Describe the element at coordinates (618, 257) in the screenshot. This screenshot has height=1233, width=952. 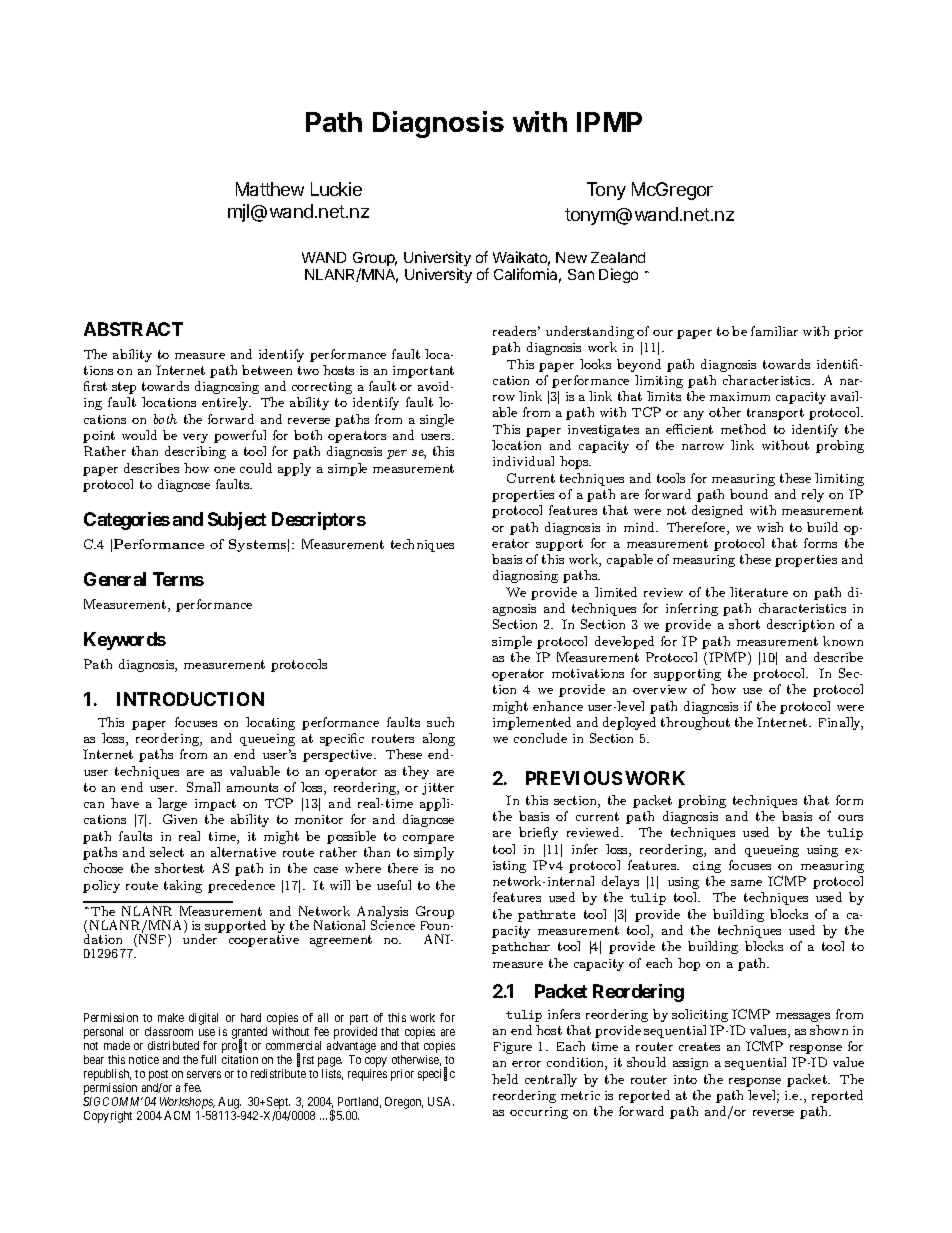
I see `Zealand` at that location.
